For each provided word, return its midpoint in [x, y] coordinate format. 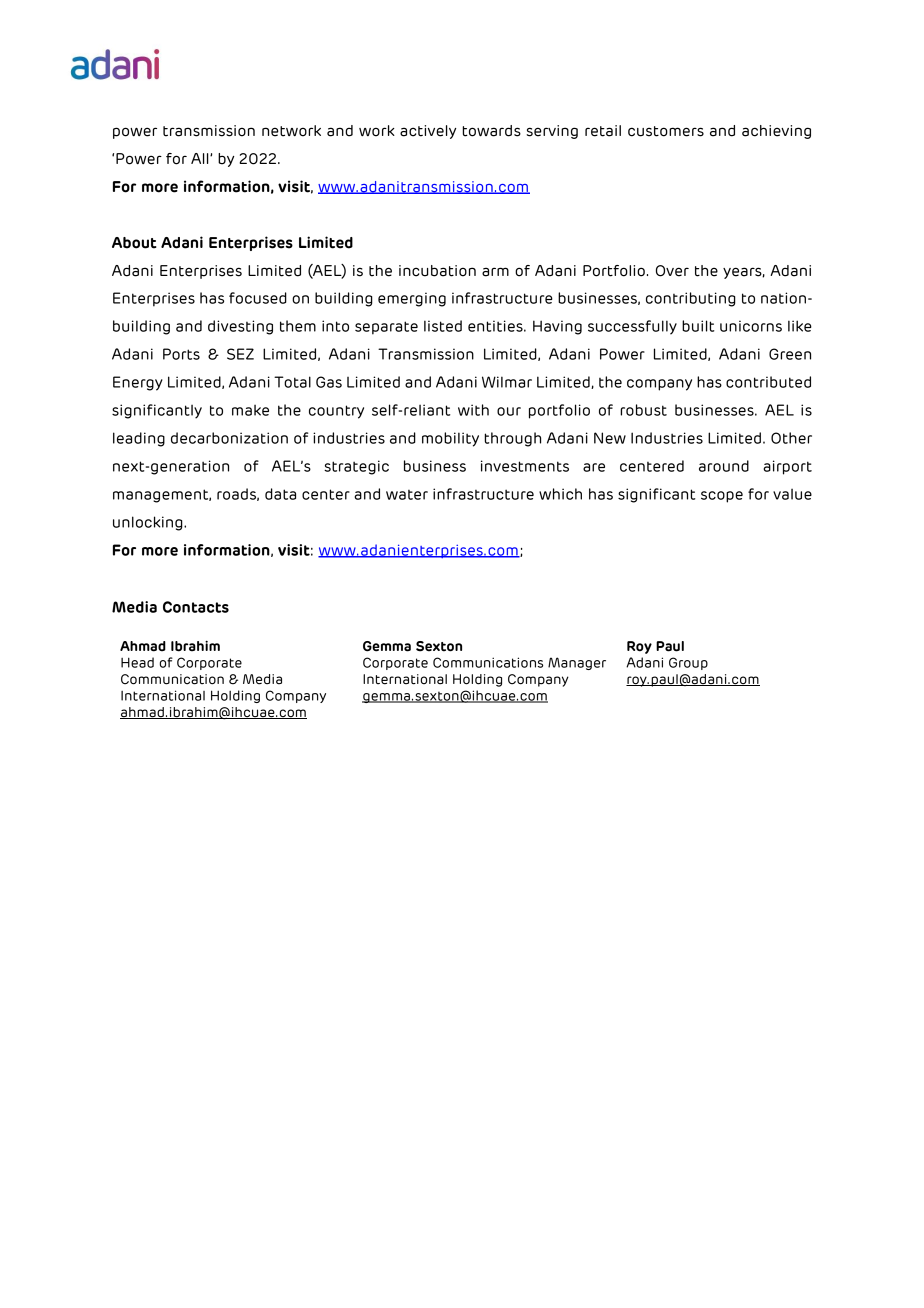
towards [491, 131]
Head [137, 662]
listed [443, 326]
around [724, 466]
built [698, 326]
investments [525, 466]
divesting [240, 327]
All [201, 158]
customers [666, 131]
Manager [577, 663]
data [280, 494]
